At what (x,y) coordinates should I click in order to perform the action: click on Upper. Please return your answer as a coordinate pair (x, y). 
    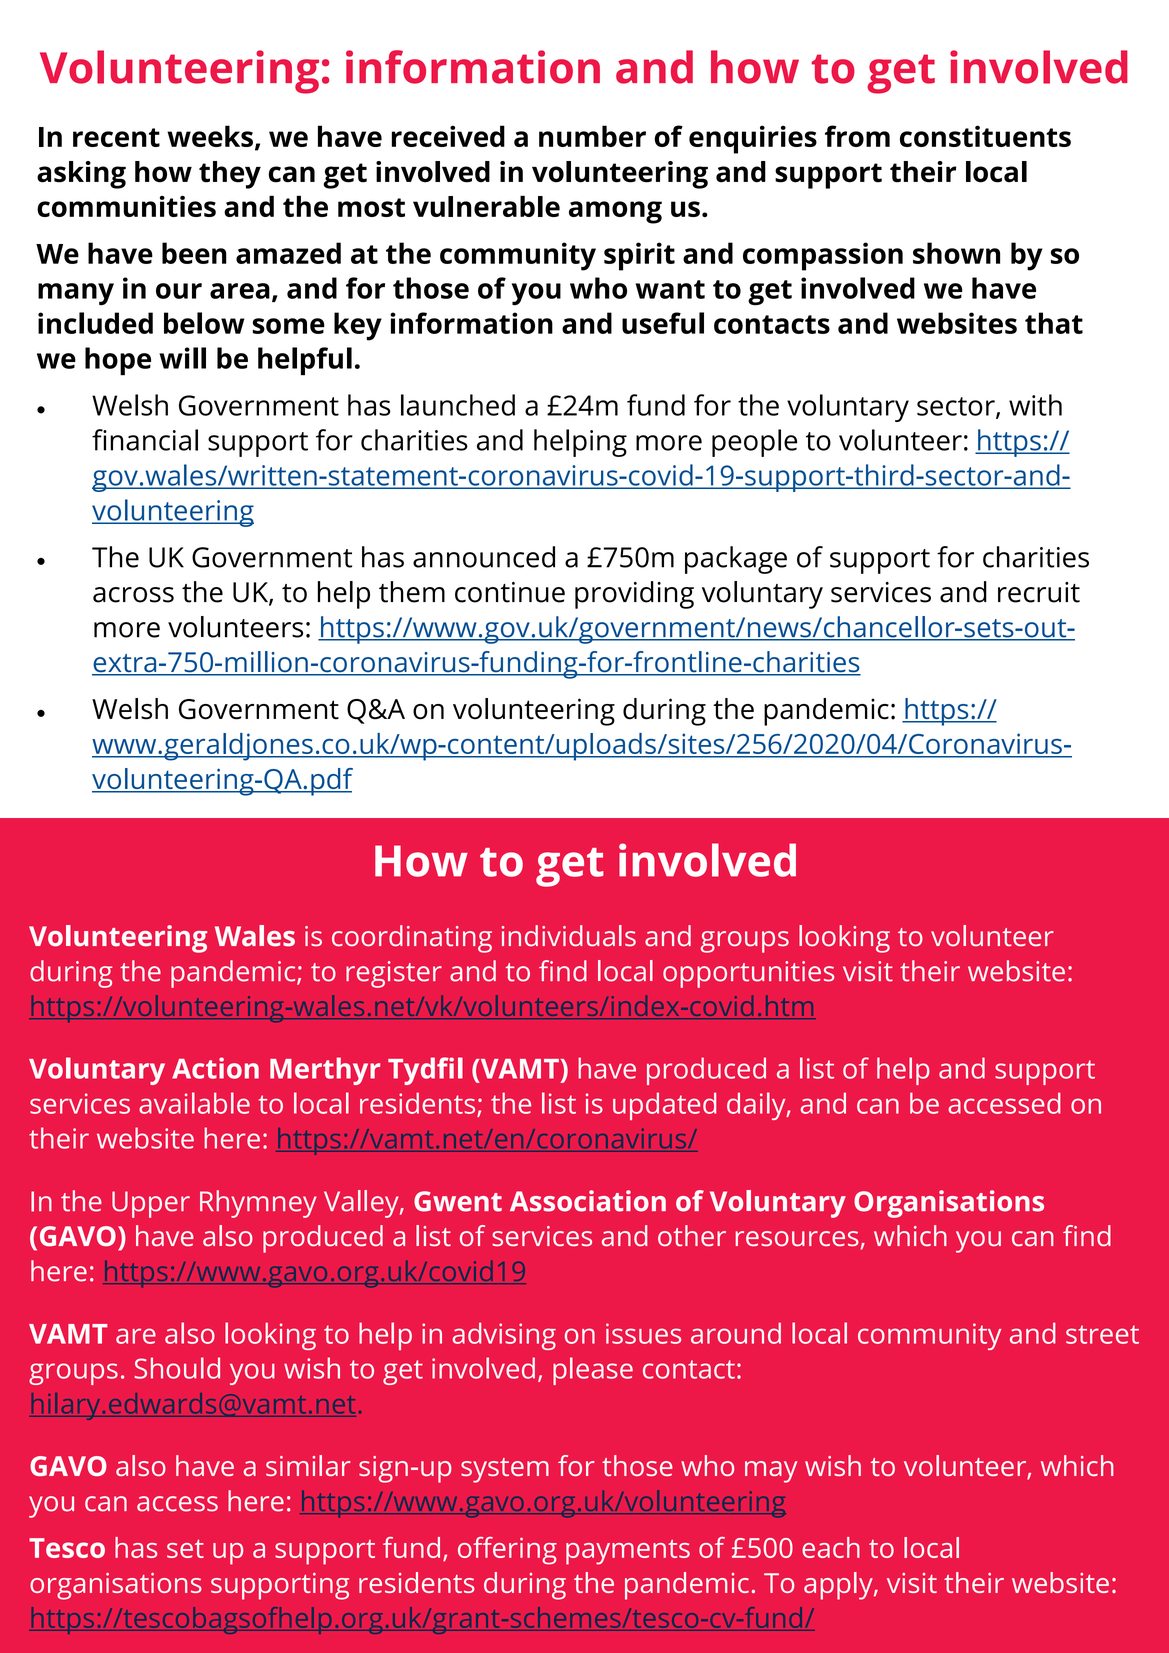
    Looking at the image, I should click on (151, 1204).
